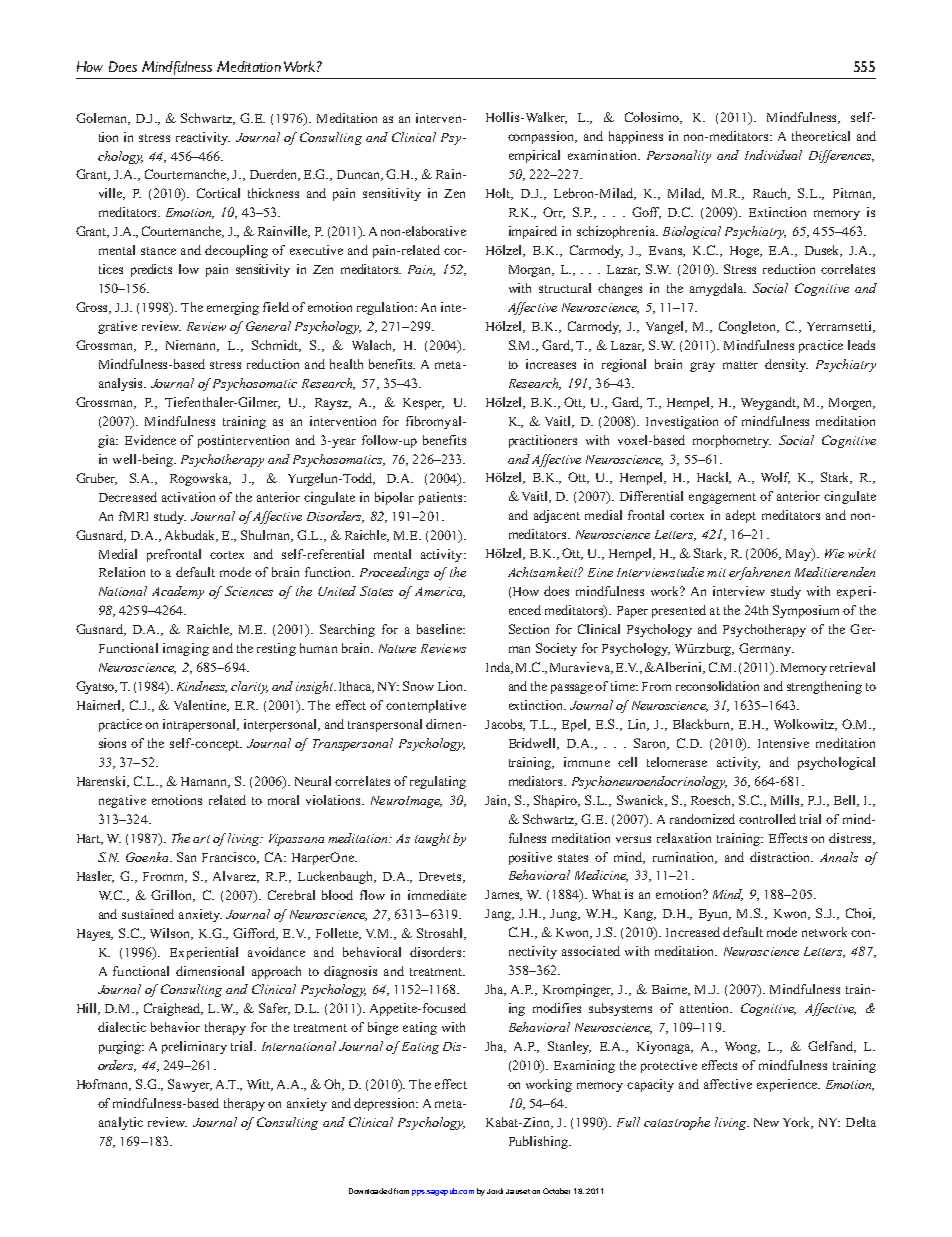 The height and width of the screenshot is (1237, 952). Describe the element at coordinates (218, 193) in the screenshot. I see `Cortical` at that location.
